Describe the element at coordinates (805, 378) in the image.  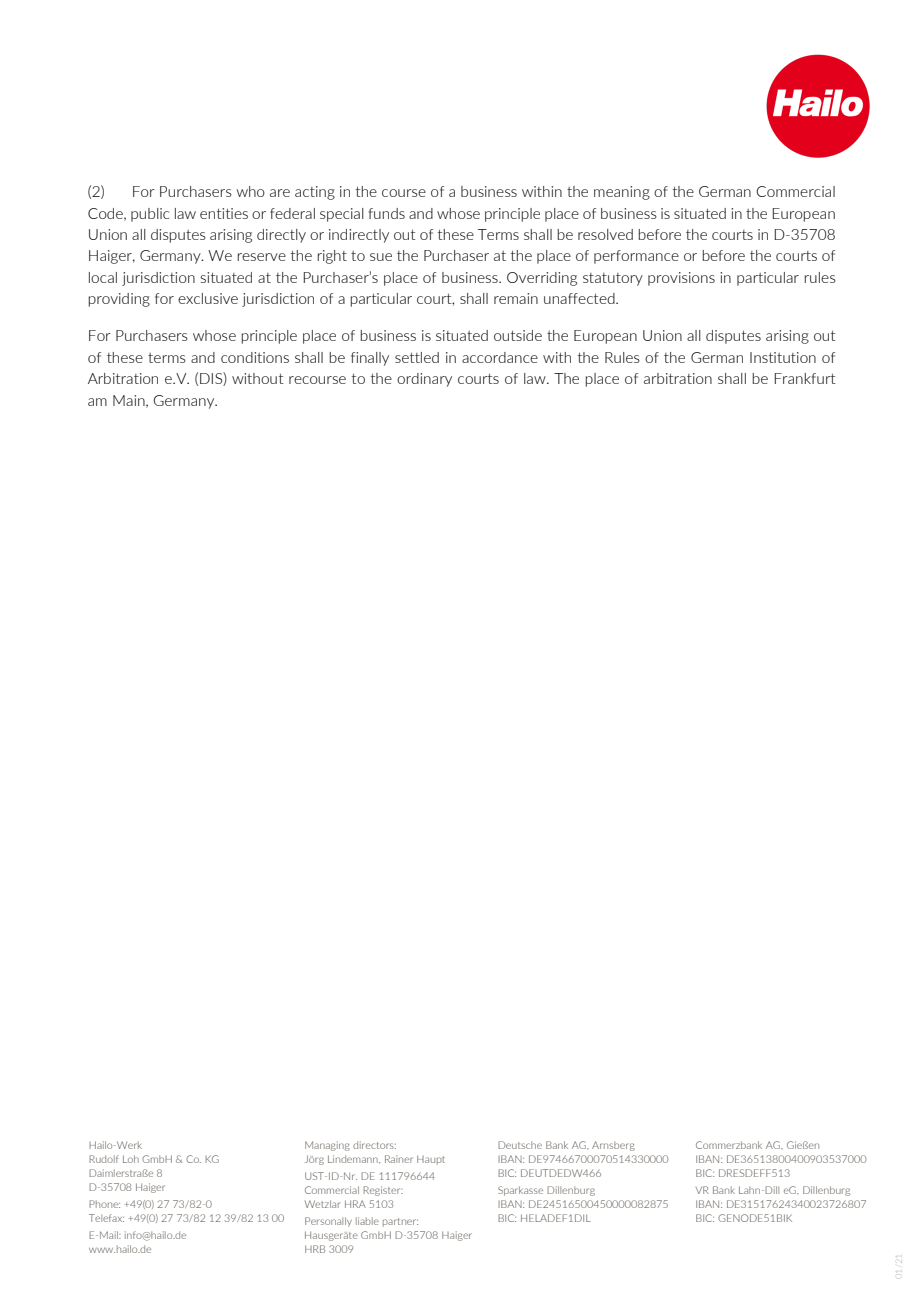
I see `Frankfurt` at that location.
